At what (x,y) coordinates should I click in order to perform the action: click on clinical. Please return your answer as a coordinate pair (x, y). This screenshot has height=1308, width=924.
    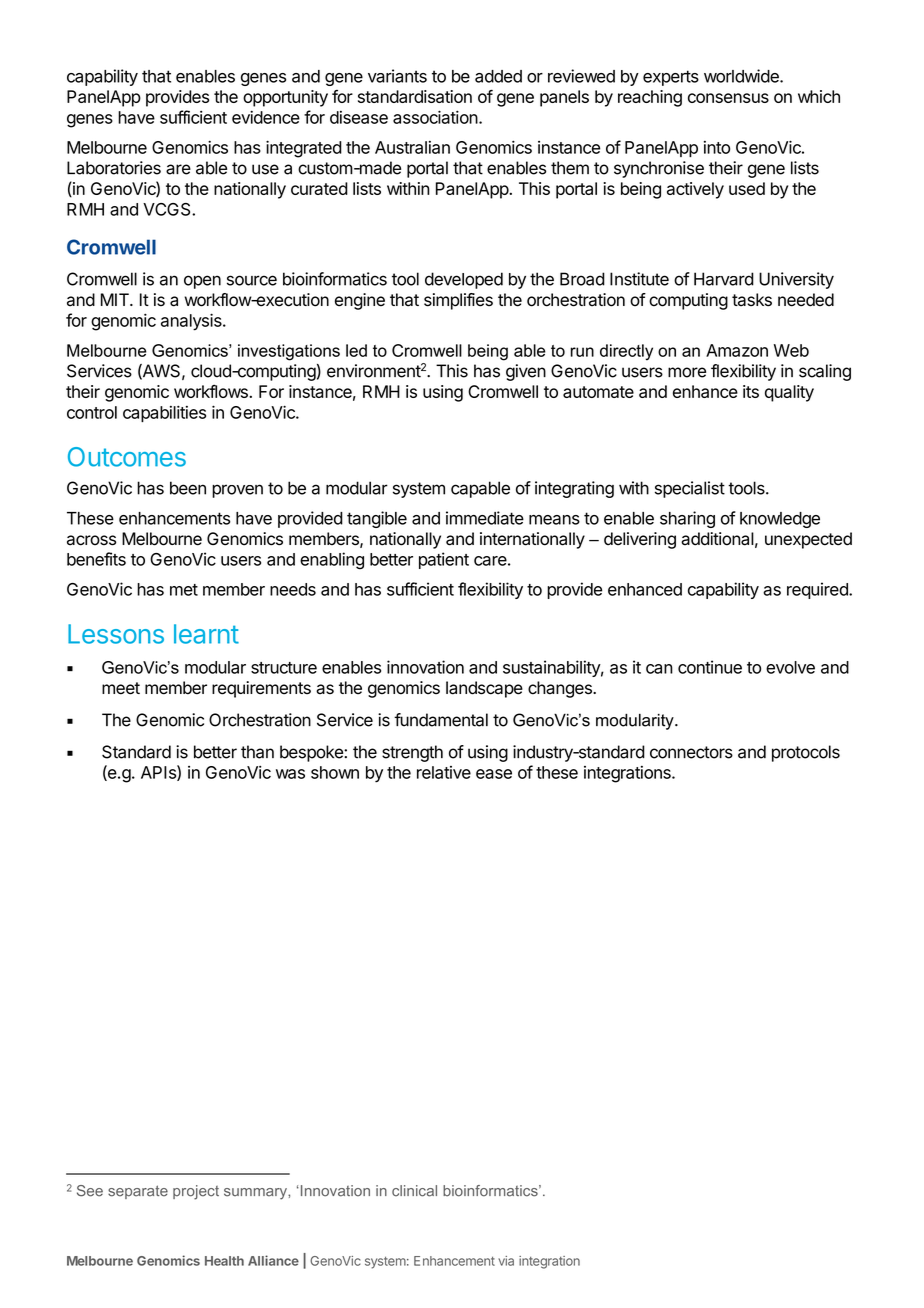
    Looking at the image, I should click on (414, 1191).
